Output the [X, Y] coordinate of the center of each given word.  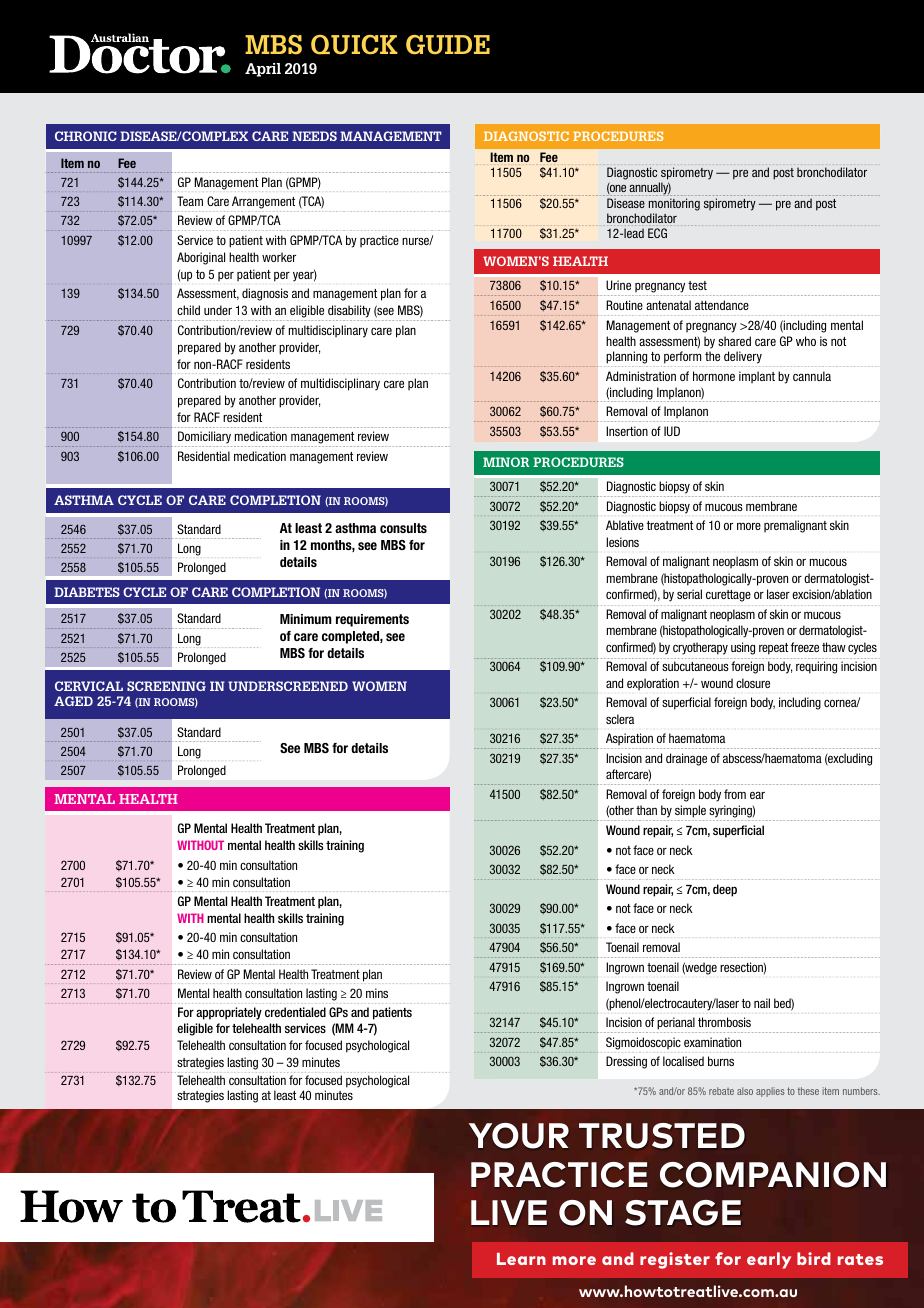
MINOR [506, 462]
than [646, 810]
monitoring [674, 204]
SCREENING [166, 686]
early [769, 1260]
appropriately [229, 1013]
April [263, 70]
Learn [521, 1259]
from [735, 794]
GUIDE [448, 45]
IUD [672, 431]
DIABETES [87, 592]
